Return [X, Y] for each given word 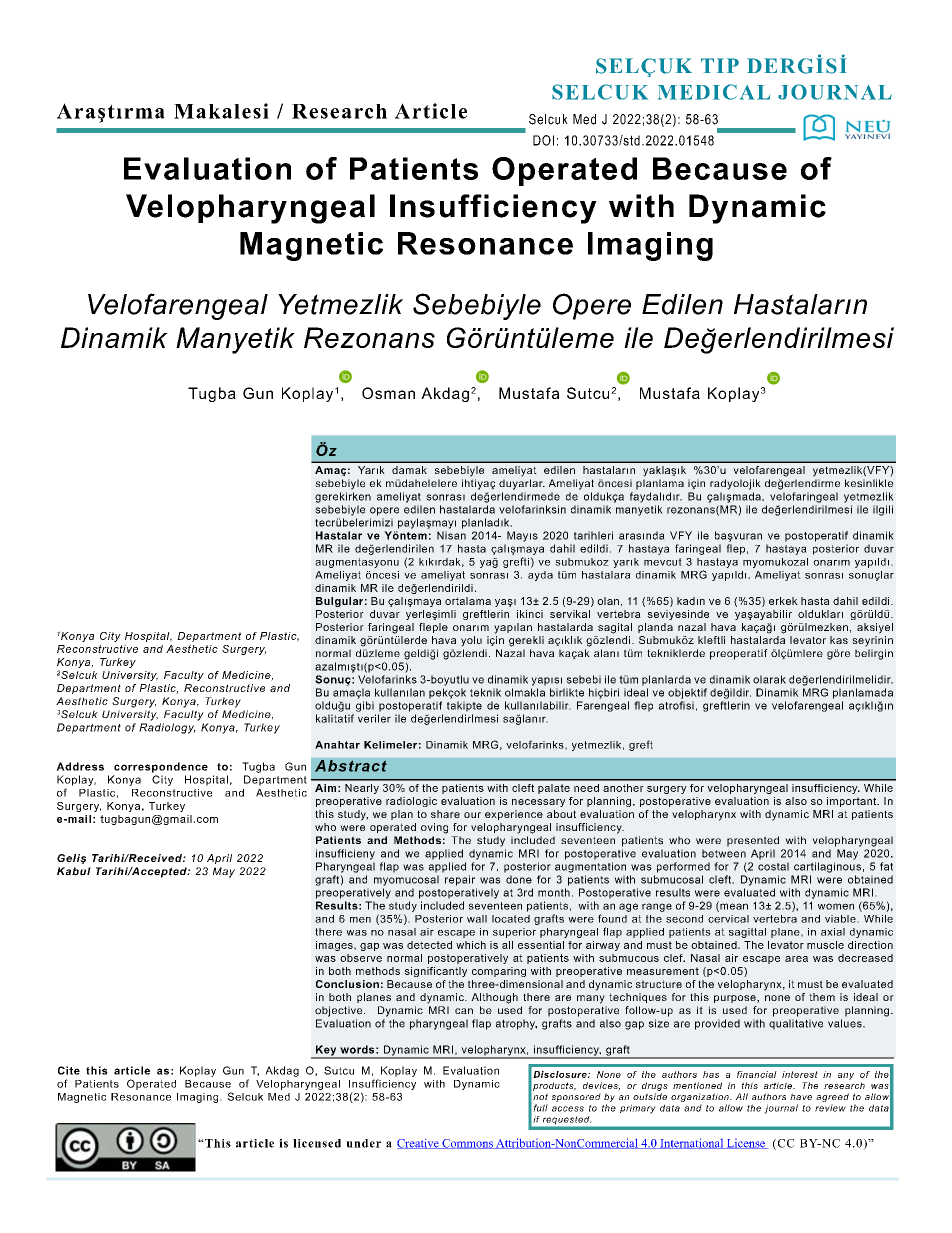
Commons [467, 1144]
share [445, 814]
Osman [388, 393]
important [853, 802]
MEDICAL [714, 92]
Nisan [451, 535]
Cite [69, 1070]
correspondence [161, 767]
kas [839, 640]
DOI [543, 140]
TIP [720, 65]
